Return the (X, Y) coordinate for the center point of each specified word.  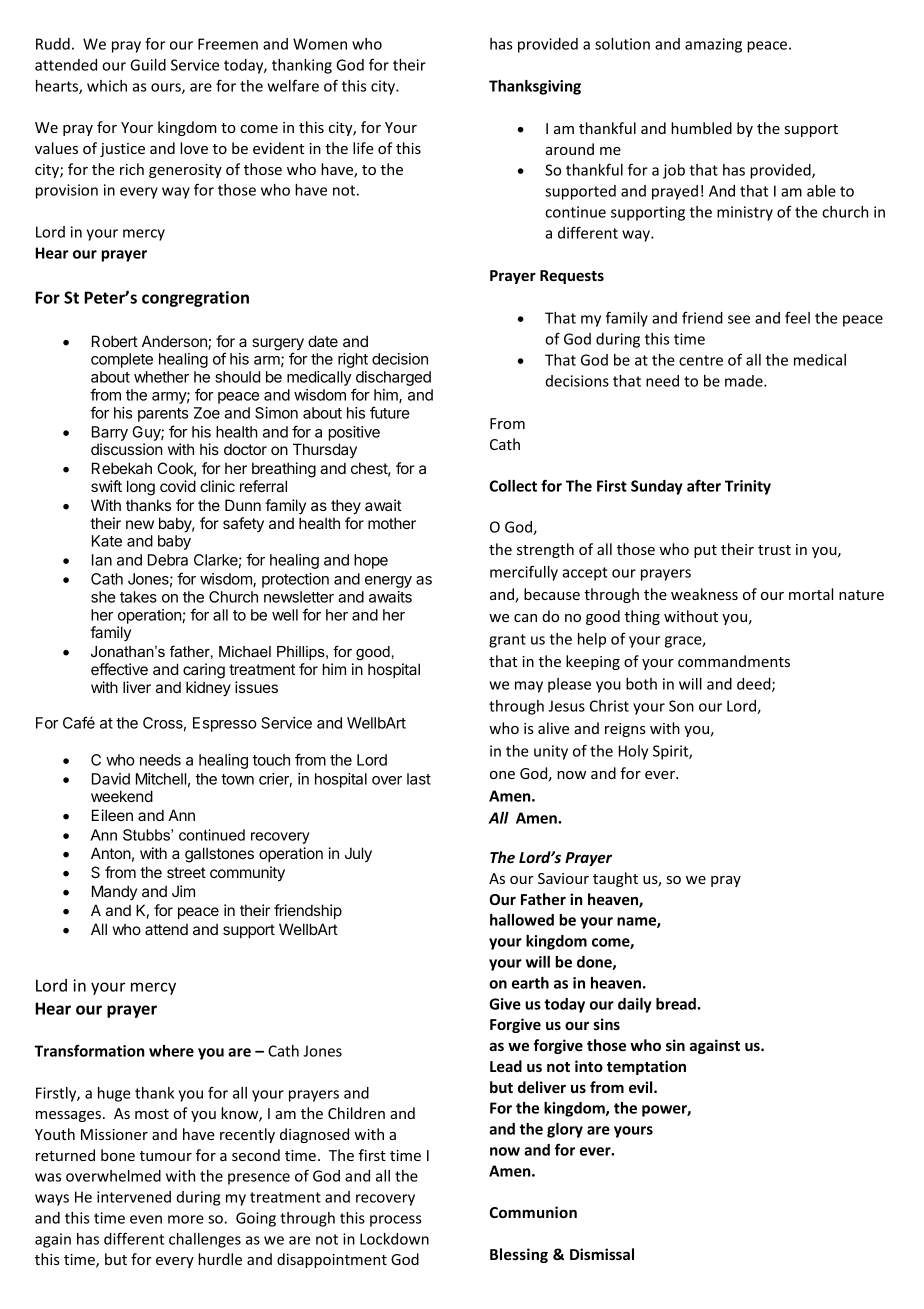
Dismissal (602, 1254)
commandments (734, 661)
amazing (713, 45)
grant (507, 641)
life (363, 148)
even (146, 1219)
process (396, 1221)
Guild (148, 65)
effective (119, 669)
